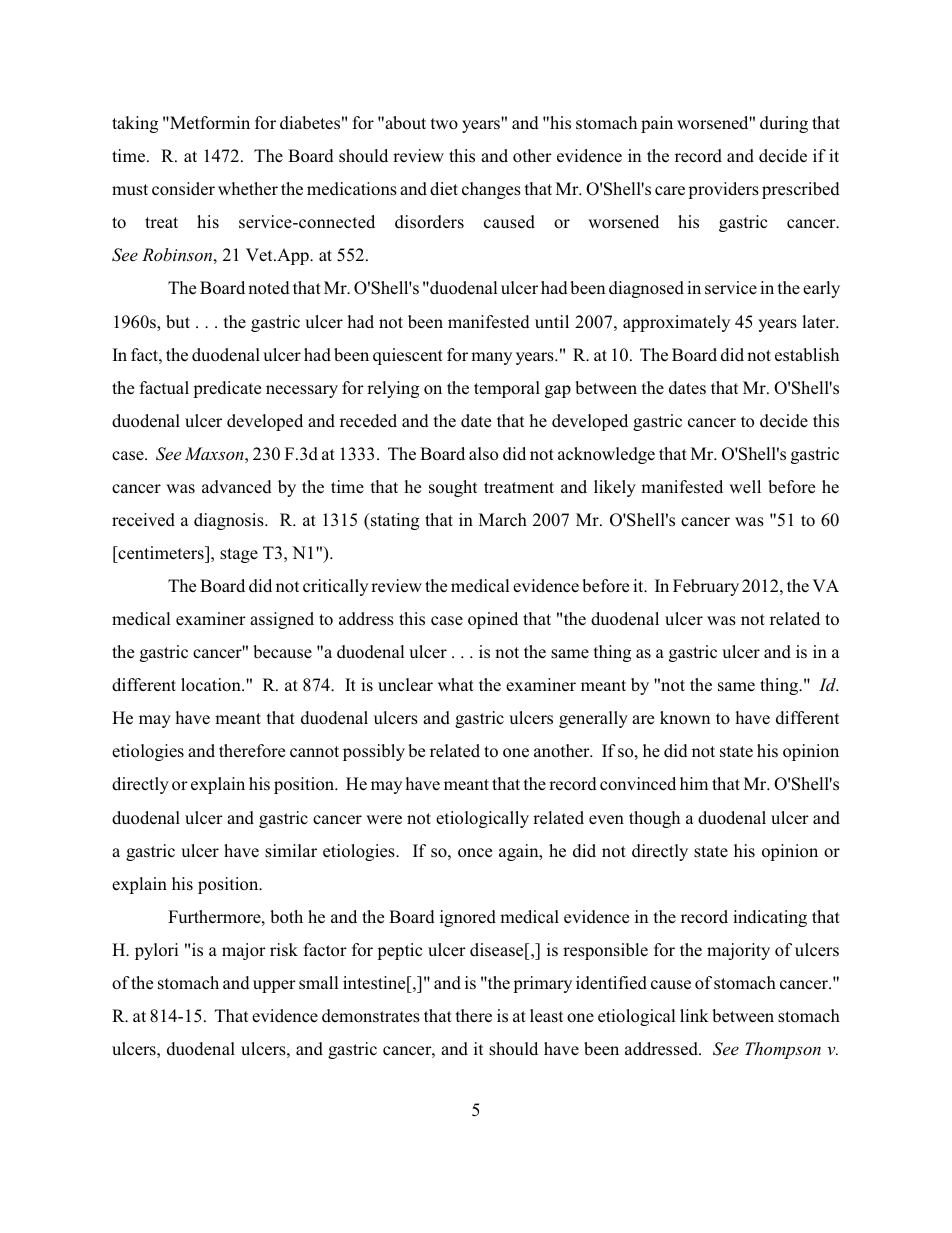  Describe the element at coordinates (685, 718) in the document. I see `known` at that location.
